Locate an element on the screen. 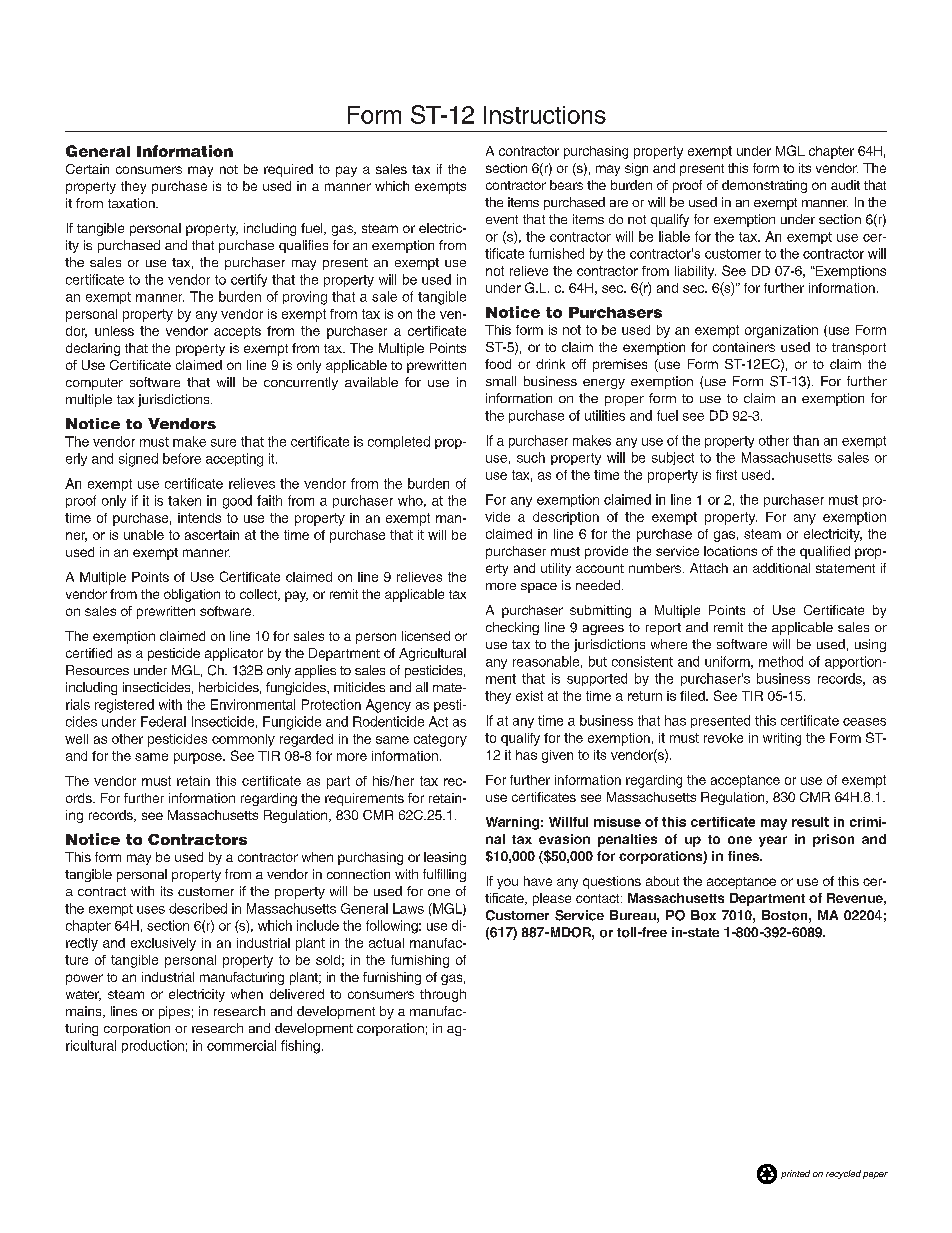 The height and width of the screenshot is (1233, 952). taxation is located at coordinates (132, 203).
